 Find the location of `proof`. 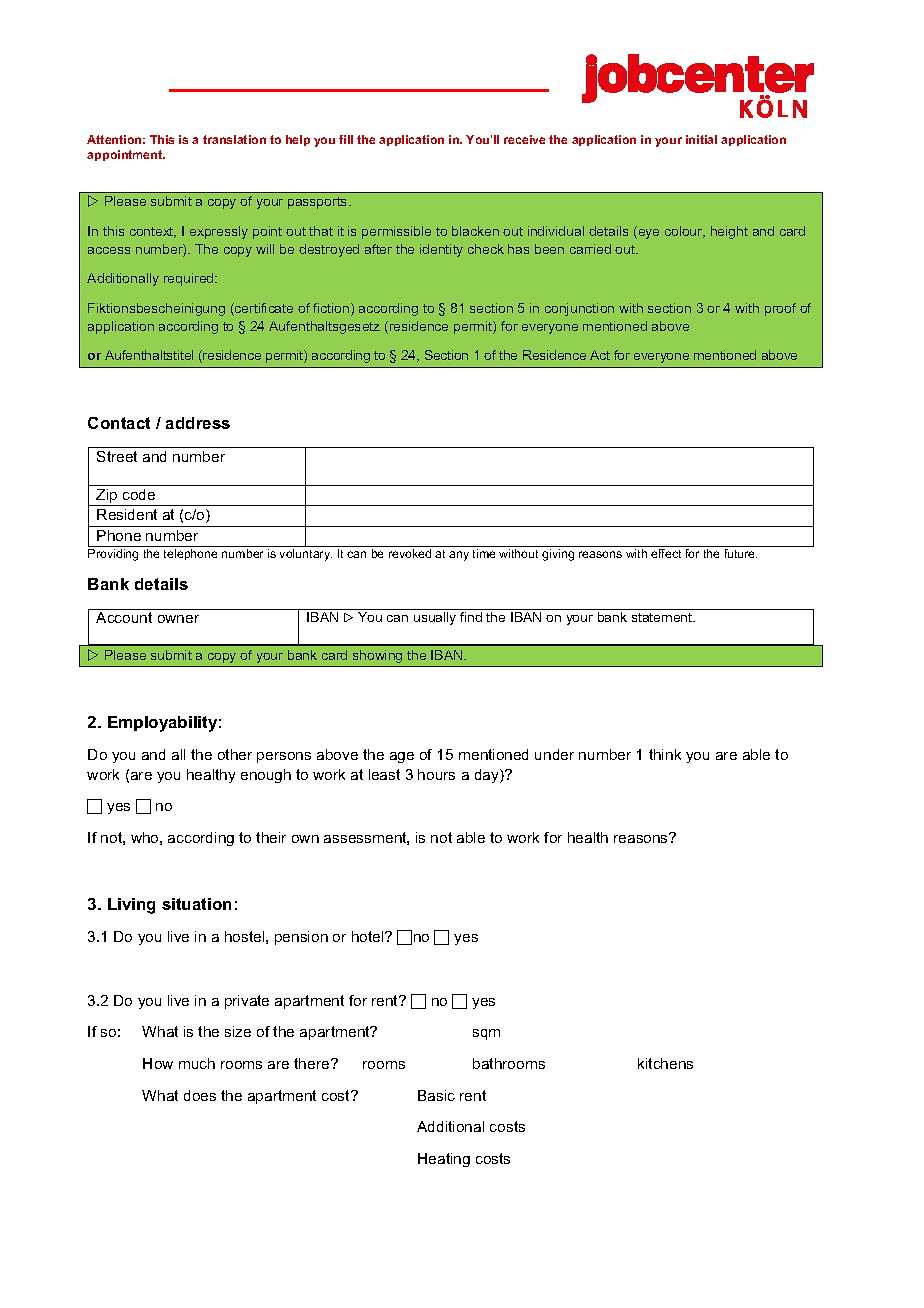

proof is located at coordinates (780, 309).
